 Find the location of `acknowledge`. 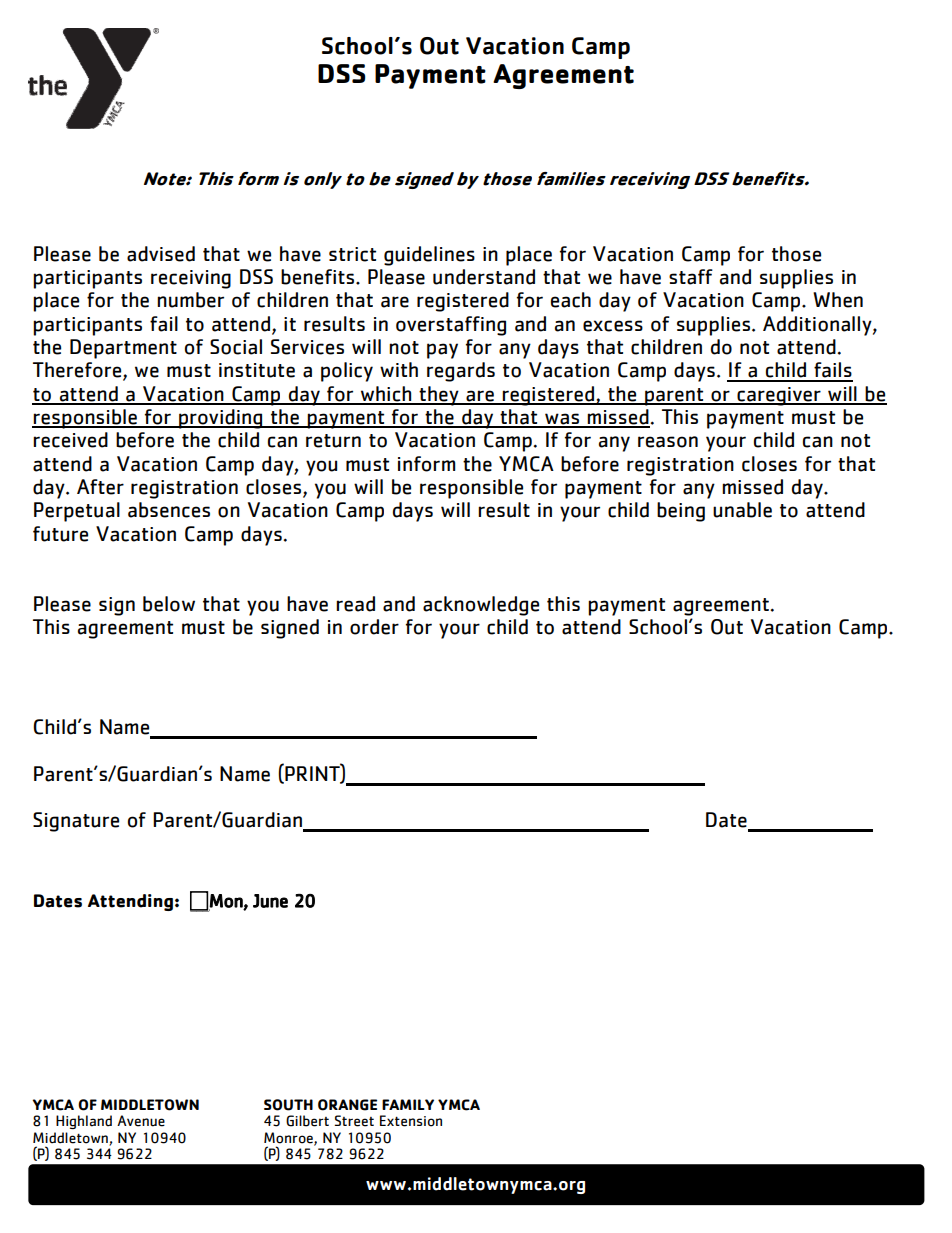

acknowledge is located at coordinates (481, 606).
